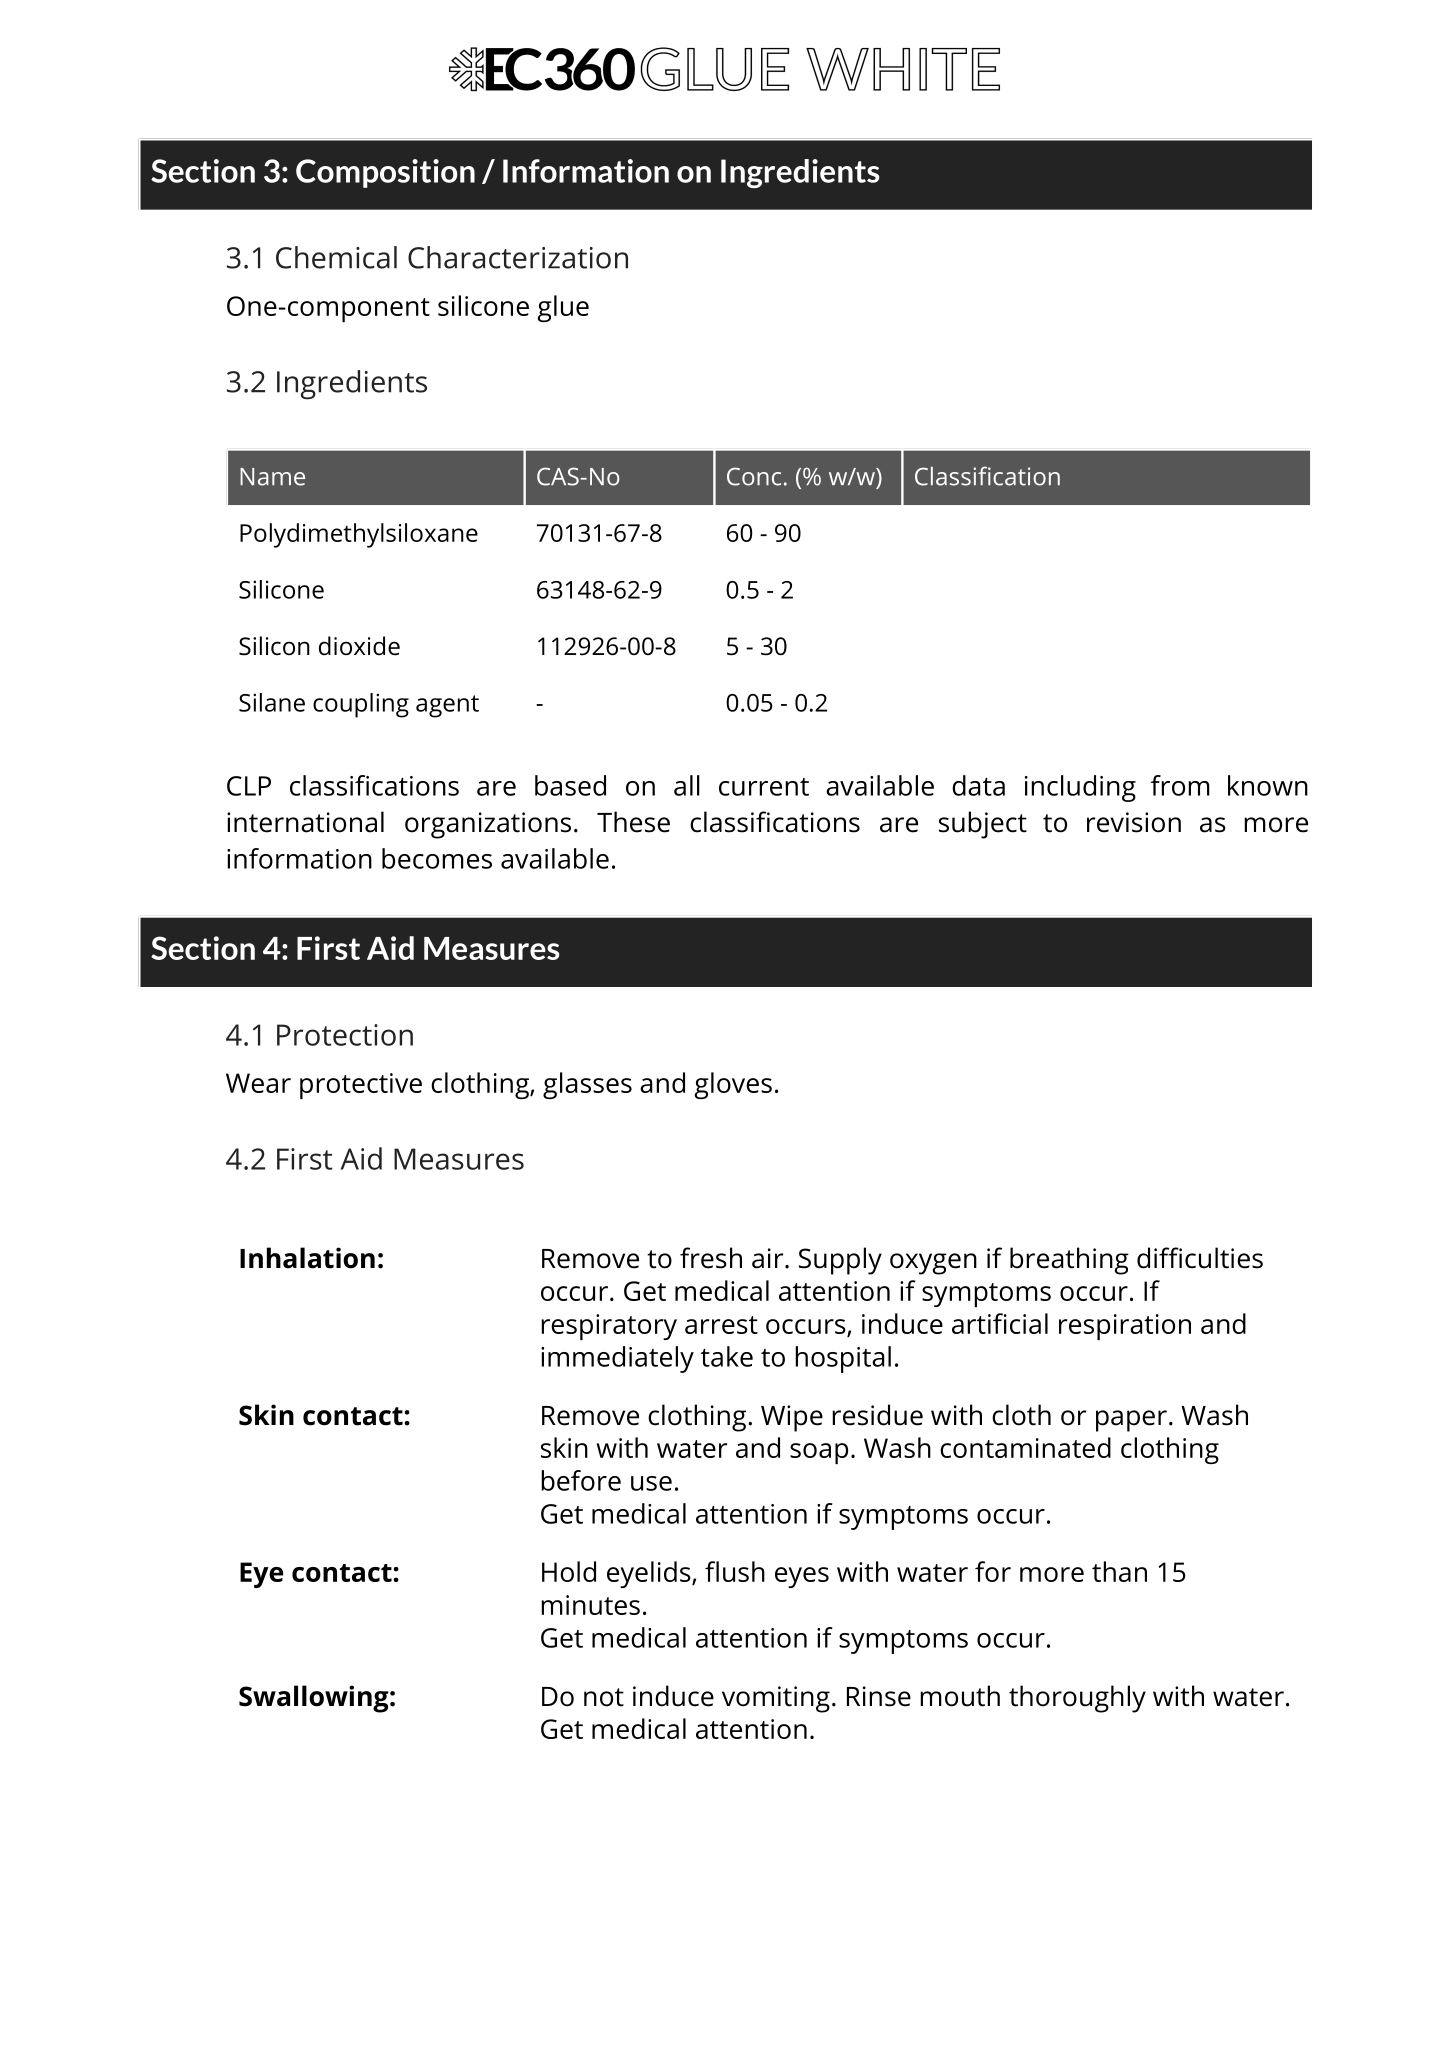 The image size is (1449, 2049). Describe the element at coordinates (361, 705) in the screenshot. I see `coupling` at that location.
